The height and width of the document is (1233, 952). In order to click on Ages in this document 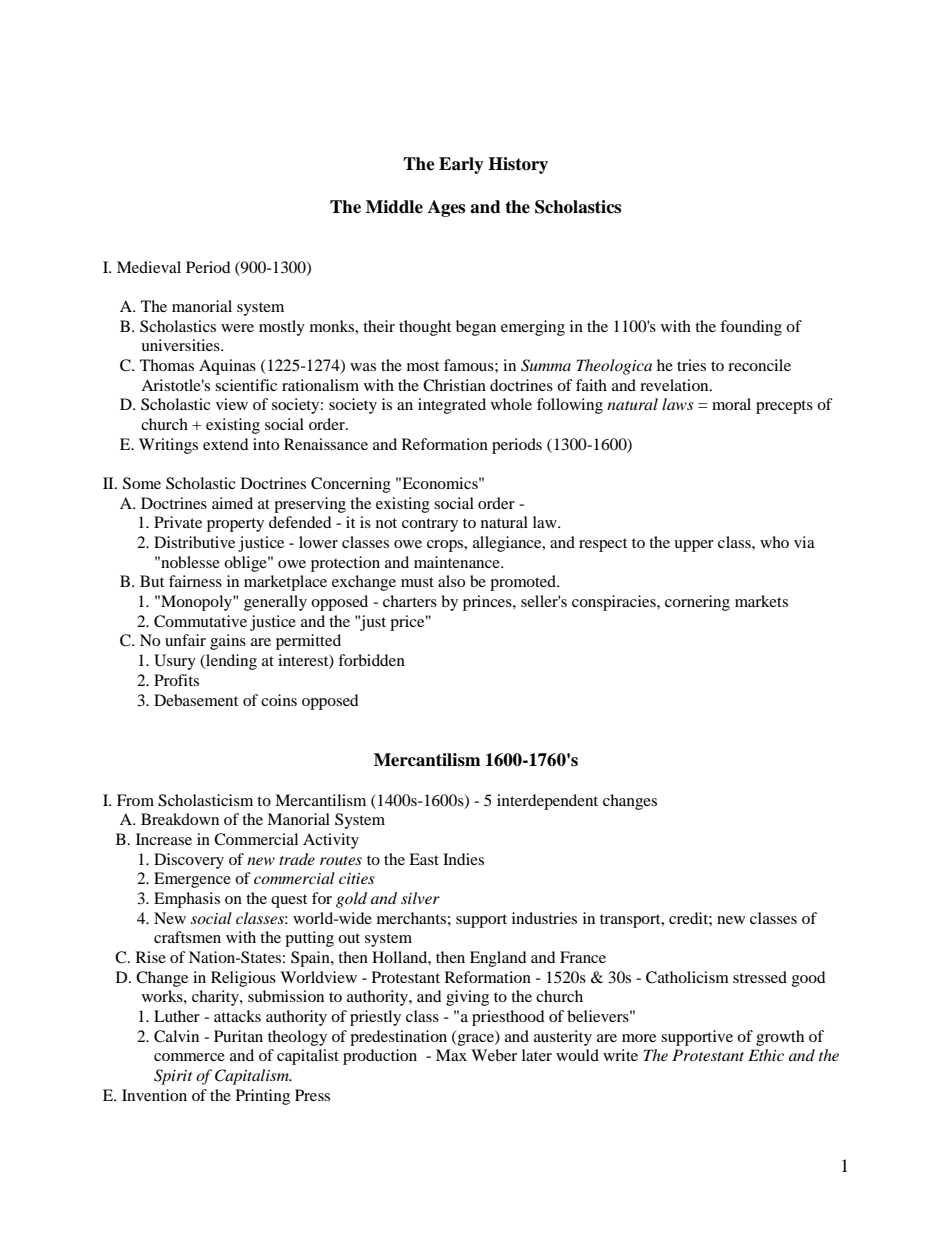, I will do `click(446, 208)`.
